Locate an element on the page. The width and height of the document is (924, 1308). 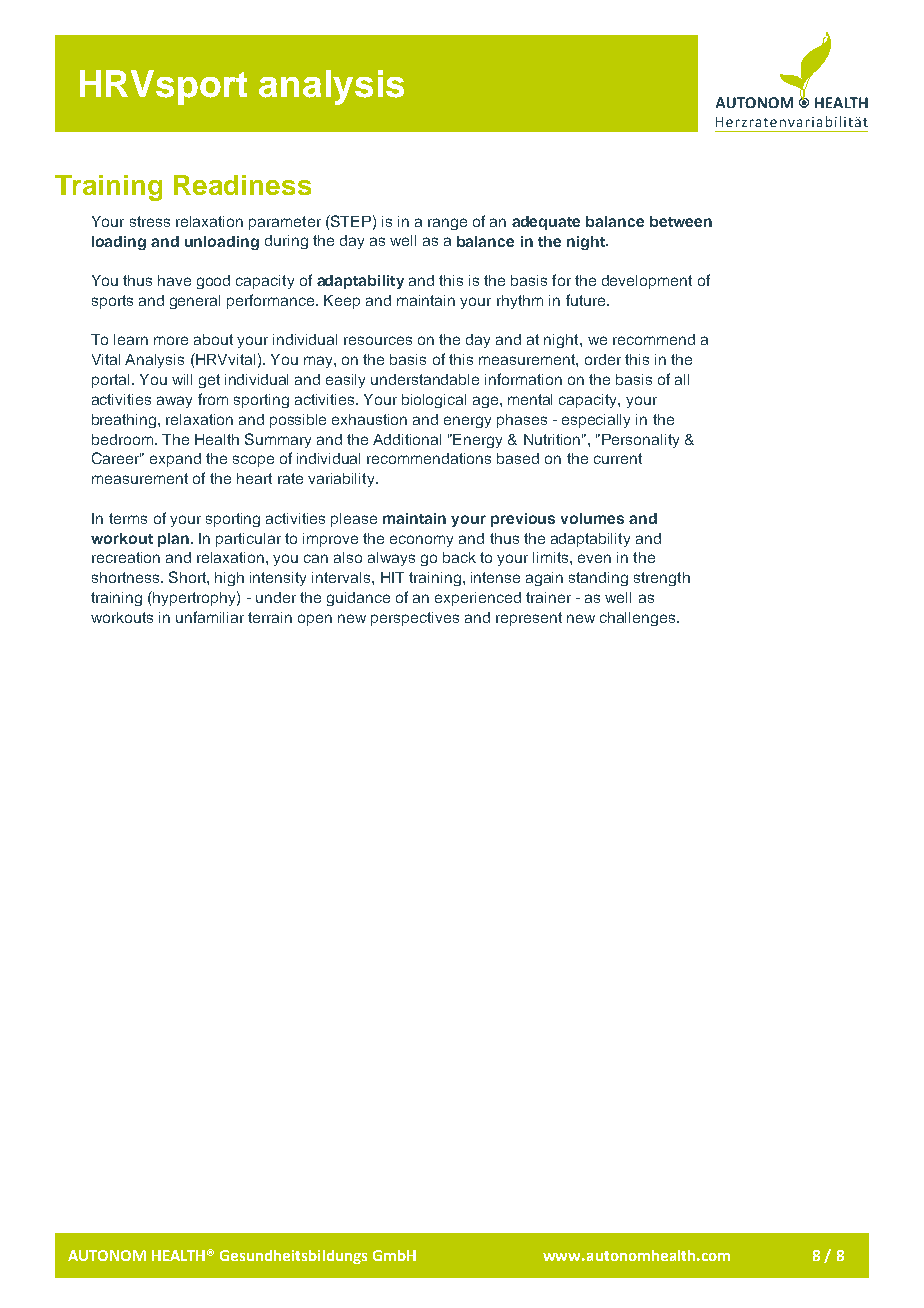
future is located at coordinates (587, 300).
